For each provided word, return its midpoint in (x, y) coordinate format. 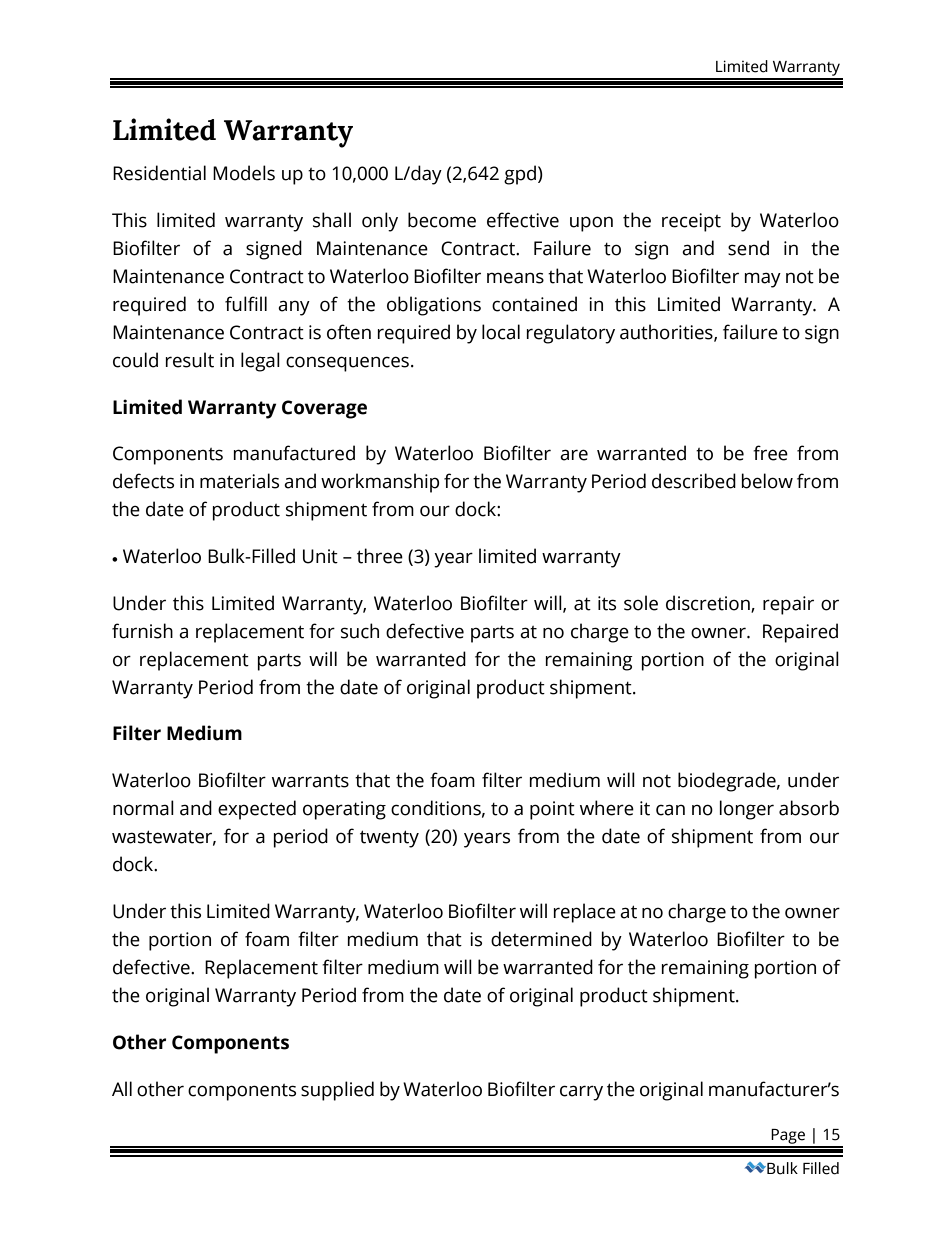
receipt (691, 222)
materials (239, 481)
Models (244, 173)
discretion (709, 603)
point (552, 810)
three (380, 556)
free (770, 453)
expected (257, 810)
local (501, 332)
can (670, 810)
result (190, 360)
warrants (310, 781)
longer (747, 810)
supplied (337, 1091)
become (442, 220)
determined (541, 939)
